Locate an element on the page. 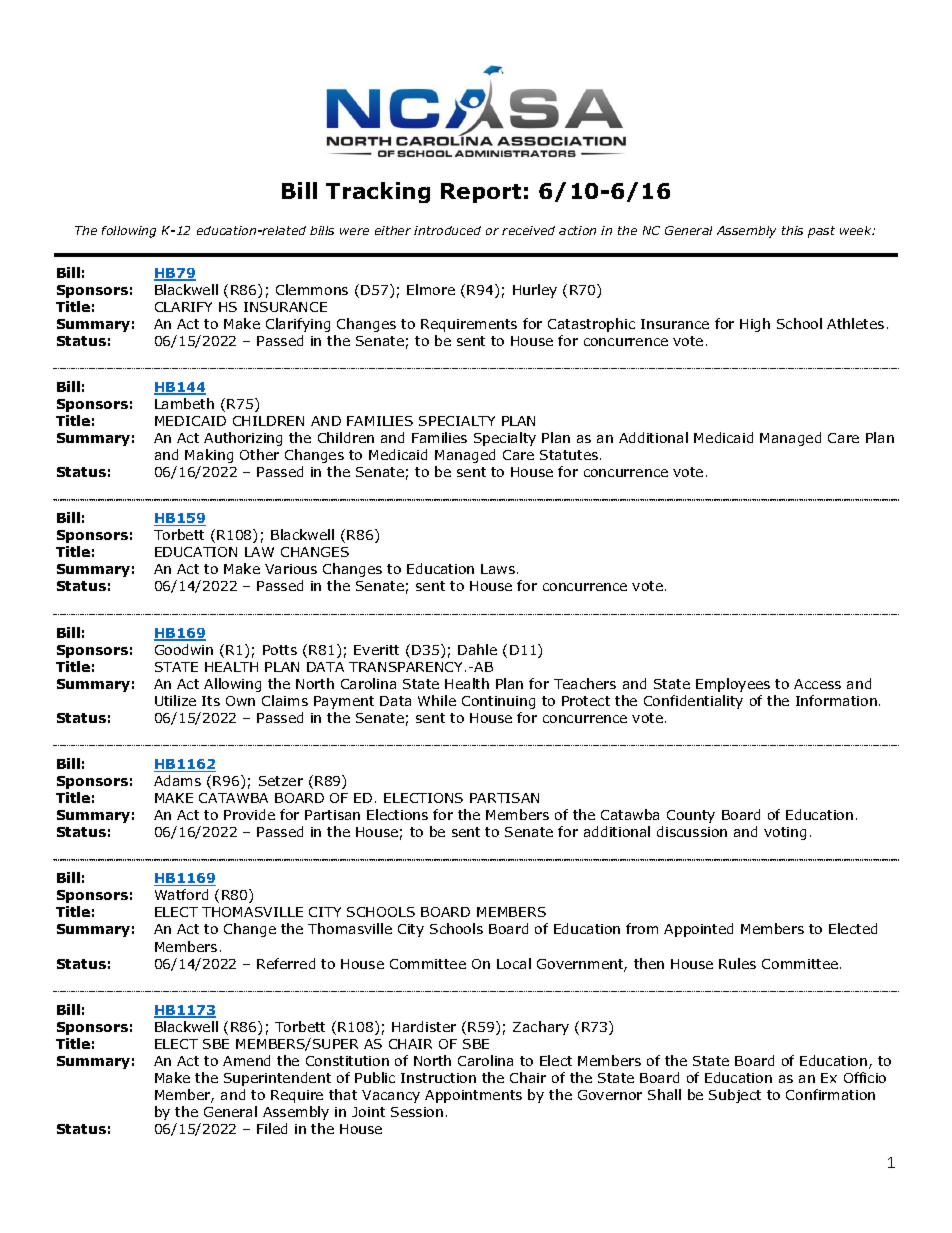 Image resolution: width=952 pixels, height=1233 pixels. following is located at coordinates (129, 232).
